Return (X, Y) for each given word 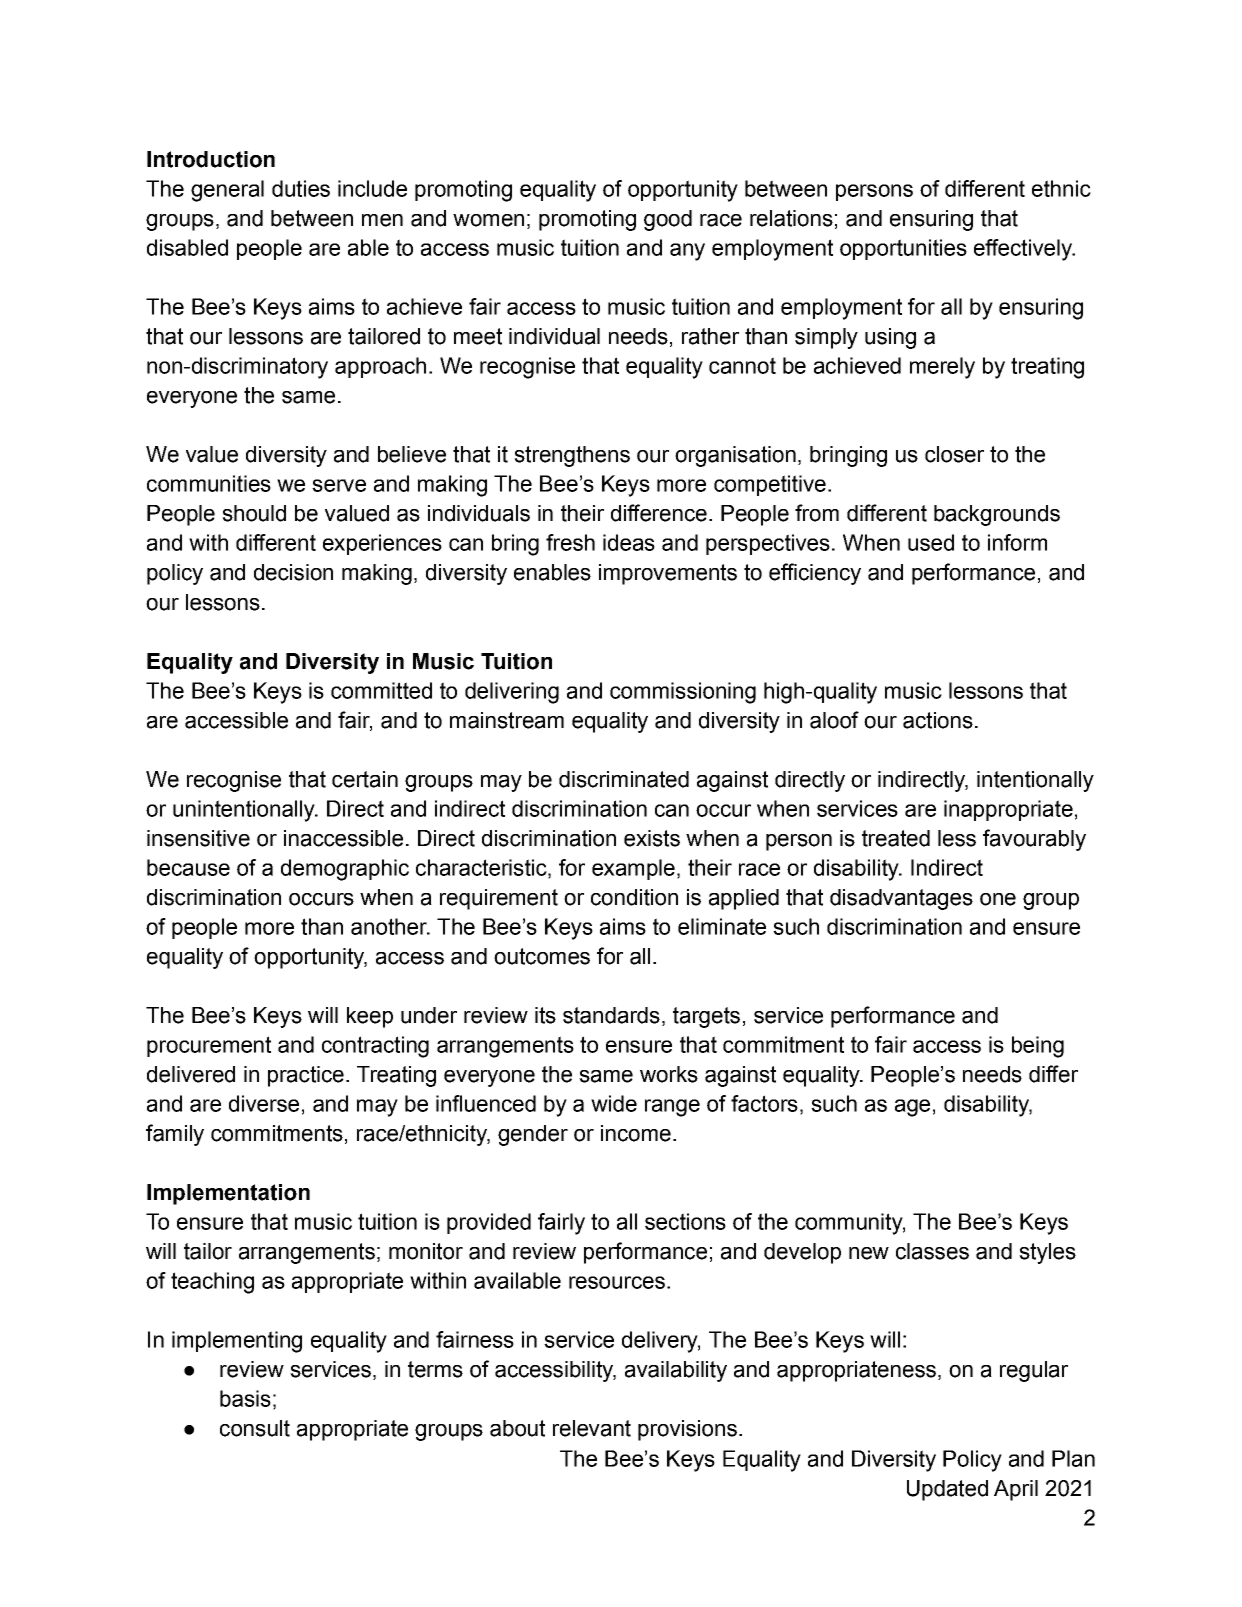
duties (301, 188)
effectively (1024, 250)
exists (652, 838)
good (668, 220)
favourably (1034, 840)
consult (255, 1428)
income (636, 1133)
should (254, 513)
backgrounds (997, 515)
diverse (264, 1103)
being (1038, 1047)
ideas (629, 542)
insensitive (198, 838)
